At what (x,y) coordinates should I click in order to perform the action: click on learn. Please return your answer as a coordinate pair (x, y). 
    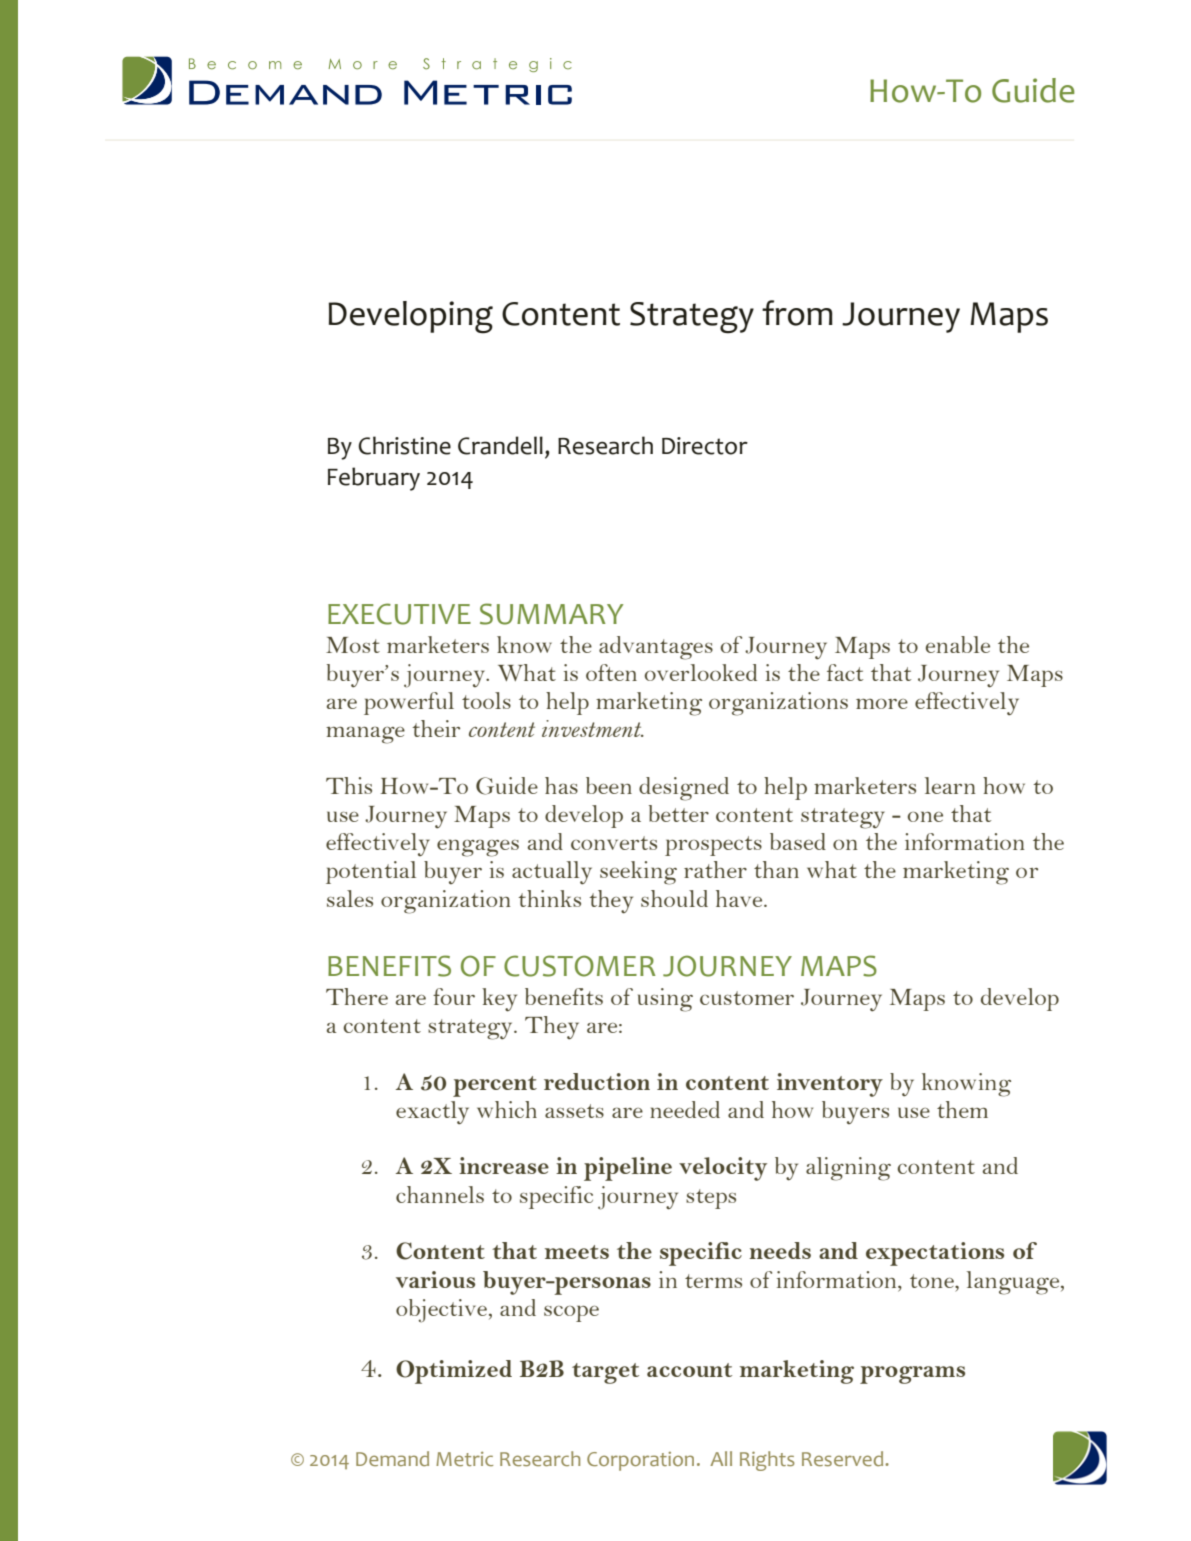
    Looking at the image, I should click on (950, 785).
